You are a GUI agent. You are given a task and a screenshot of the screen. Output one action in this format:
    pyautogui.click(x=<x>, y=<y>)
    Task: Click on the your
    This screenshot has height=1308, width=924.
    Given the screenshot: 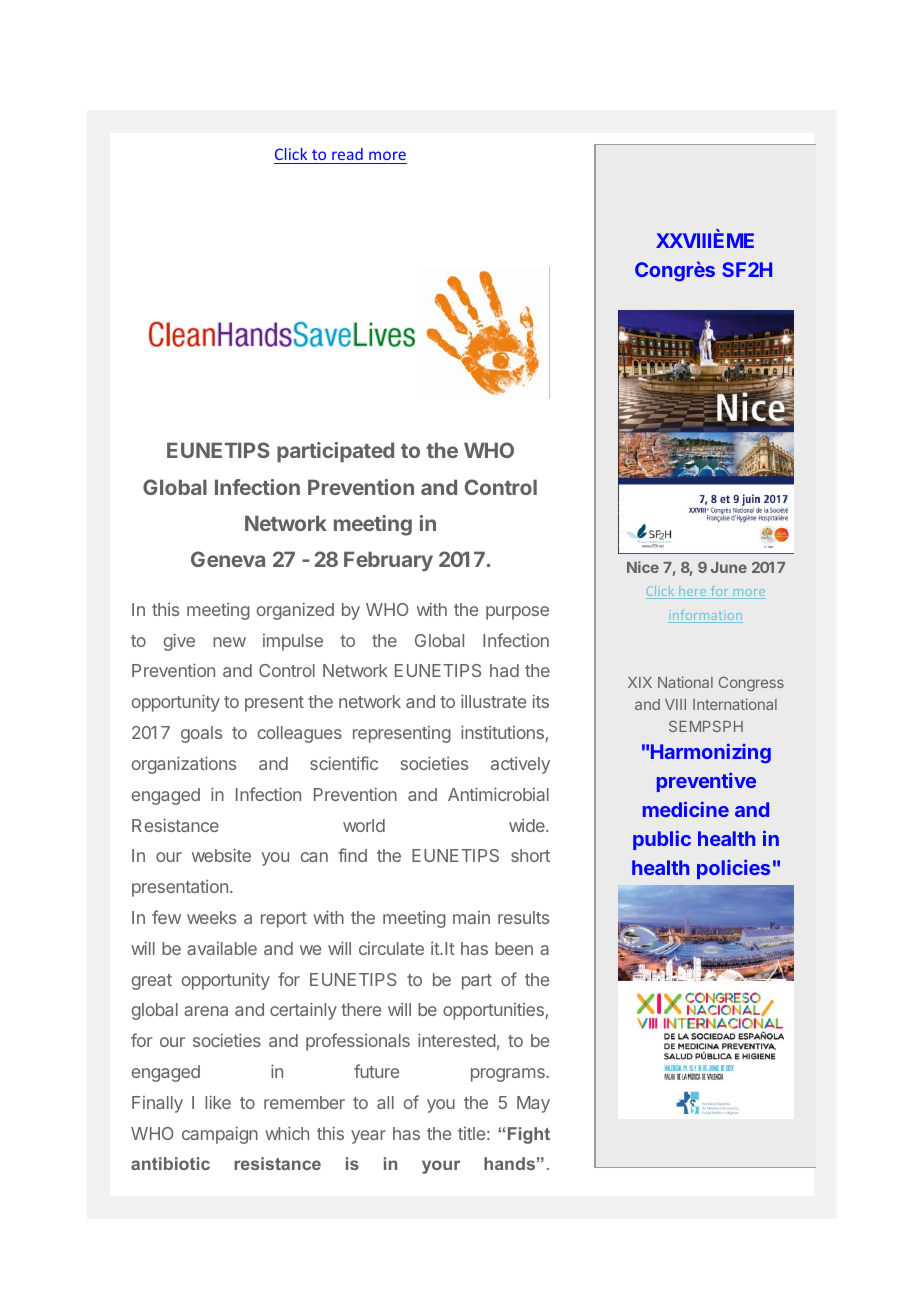 What is the action you would take?
    pyautogui.click(x=441, y=1167)
